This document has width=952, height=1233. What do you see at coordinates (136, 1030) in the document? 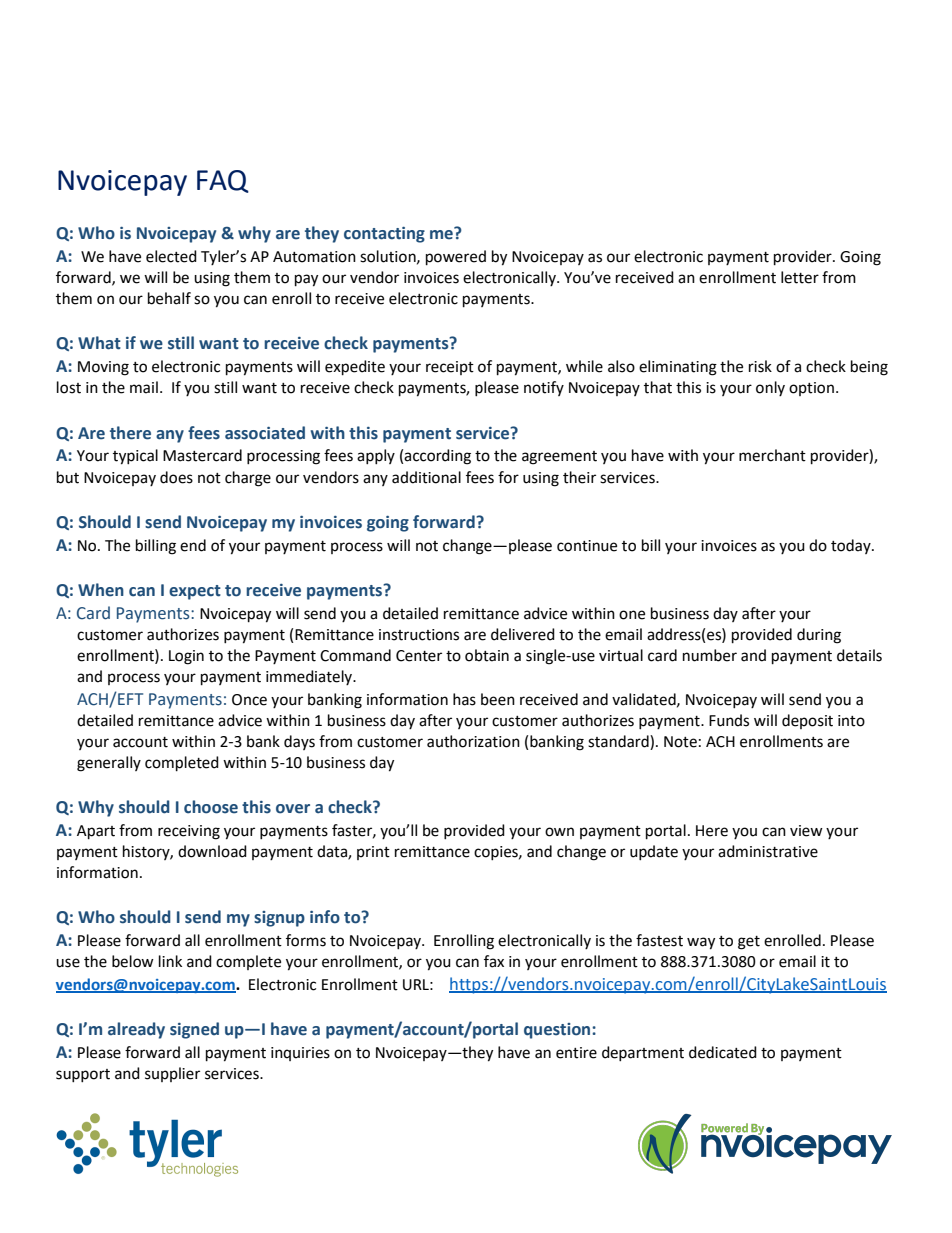
I see `already` at bounding box center [136, 1030].
